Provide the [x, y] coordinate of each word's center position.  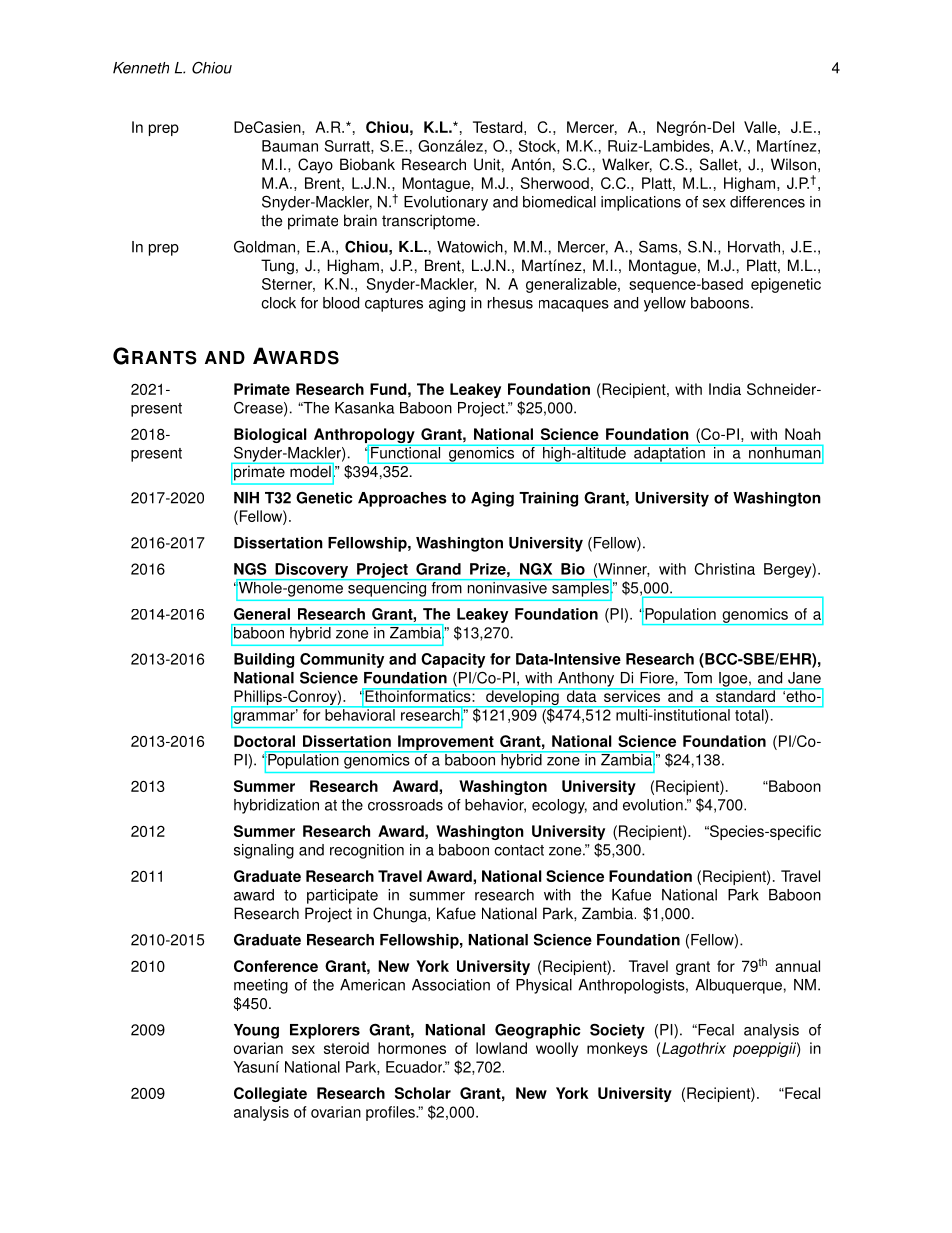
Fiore [658, 679]
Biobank [367, 164]
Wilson [793, 164]
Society [617, 1031]
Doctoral [264, 741]
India [725, 389]
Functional [406, 452]
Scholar [423, 1093]
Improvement [446, 744]
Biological [270, 435]
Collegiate [270, 1094]
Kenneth [141, 68]
